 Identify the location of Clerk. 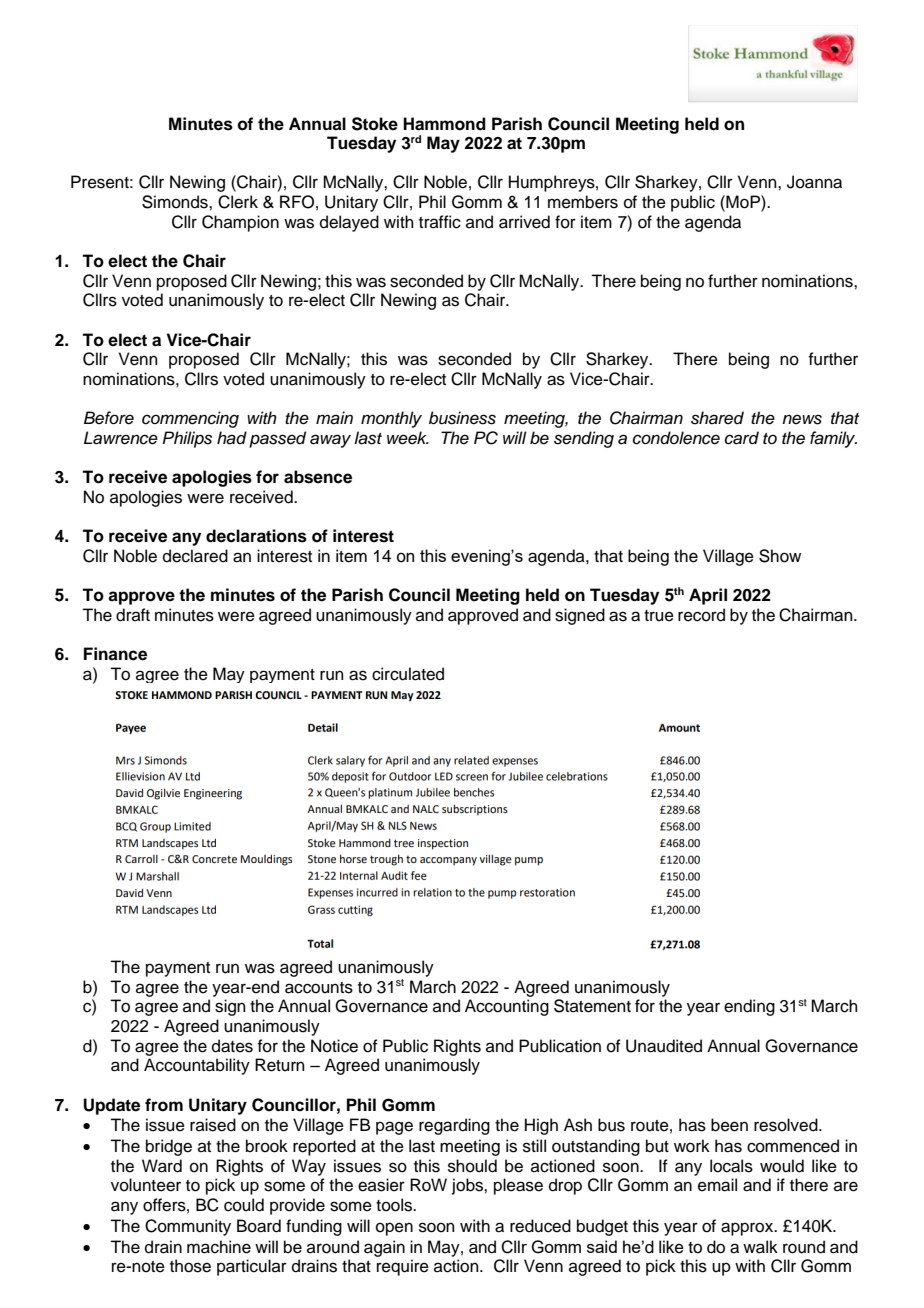
(238, 202).
